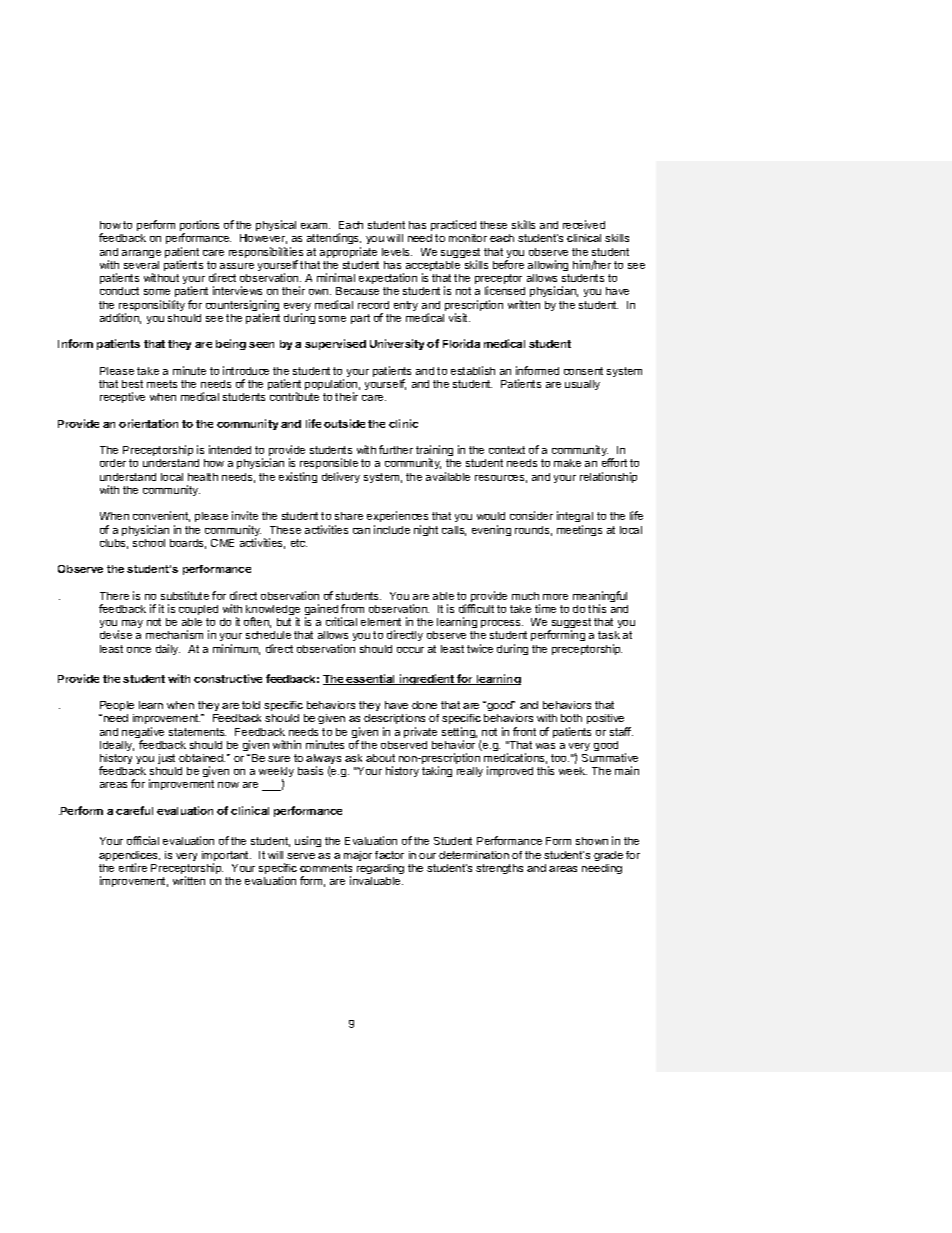  I want to click on meetings, so click(579, 530).
